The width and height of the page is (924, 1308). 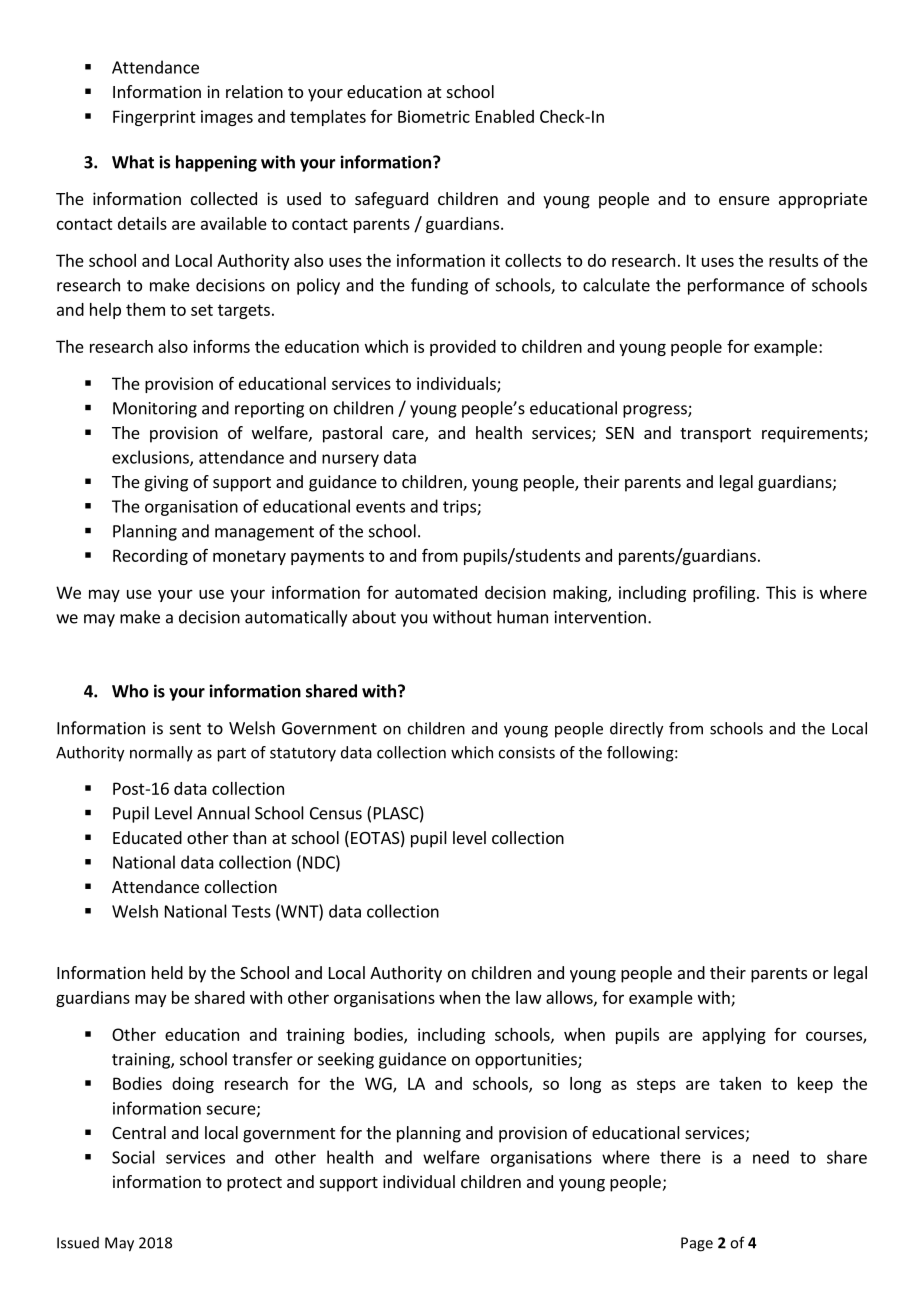 What do you see at coordinates (133, 1157) in the page?
I see `Social` at bounding box center [133, 1157].
